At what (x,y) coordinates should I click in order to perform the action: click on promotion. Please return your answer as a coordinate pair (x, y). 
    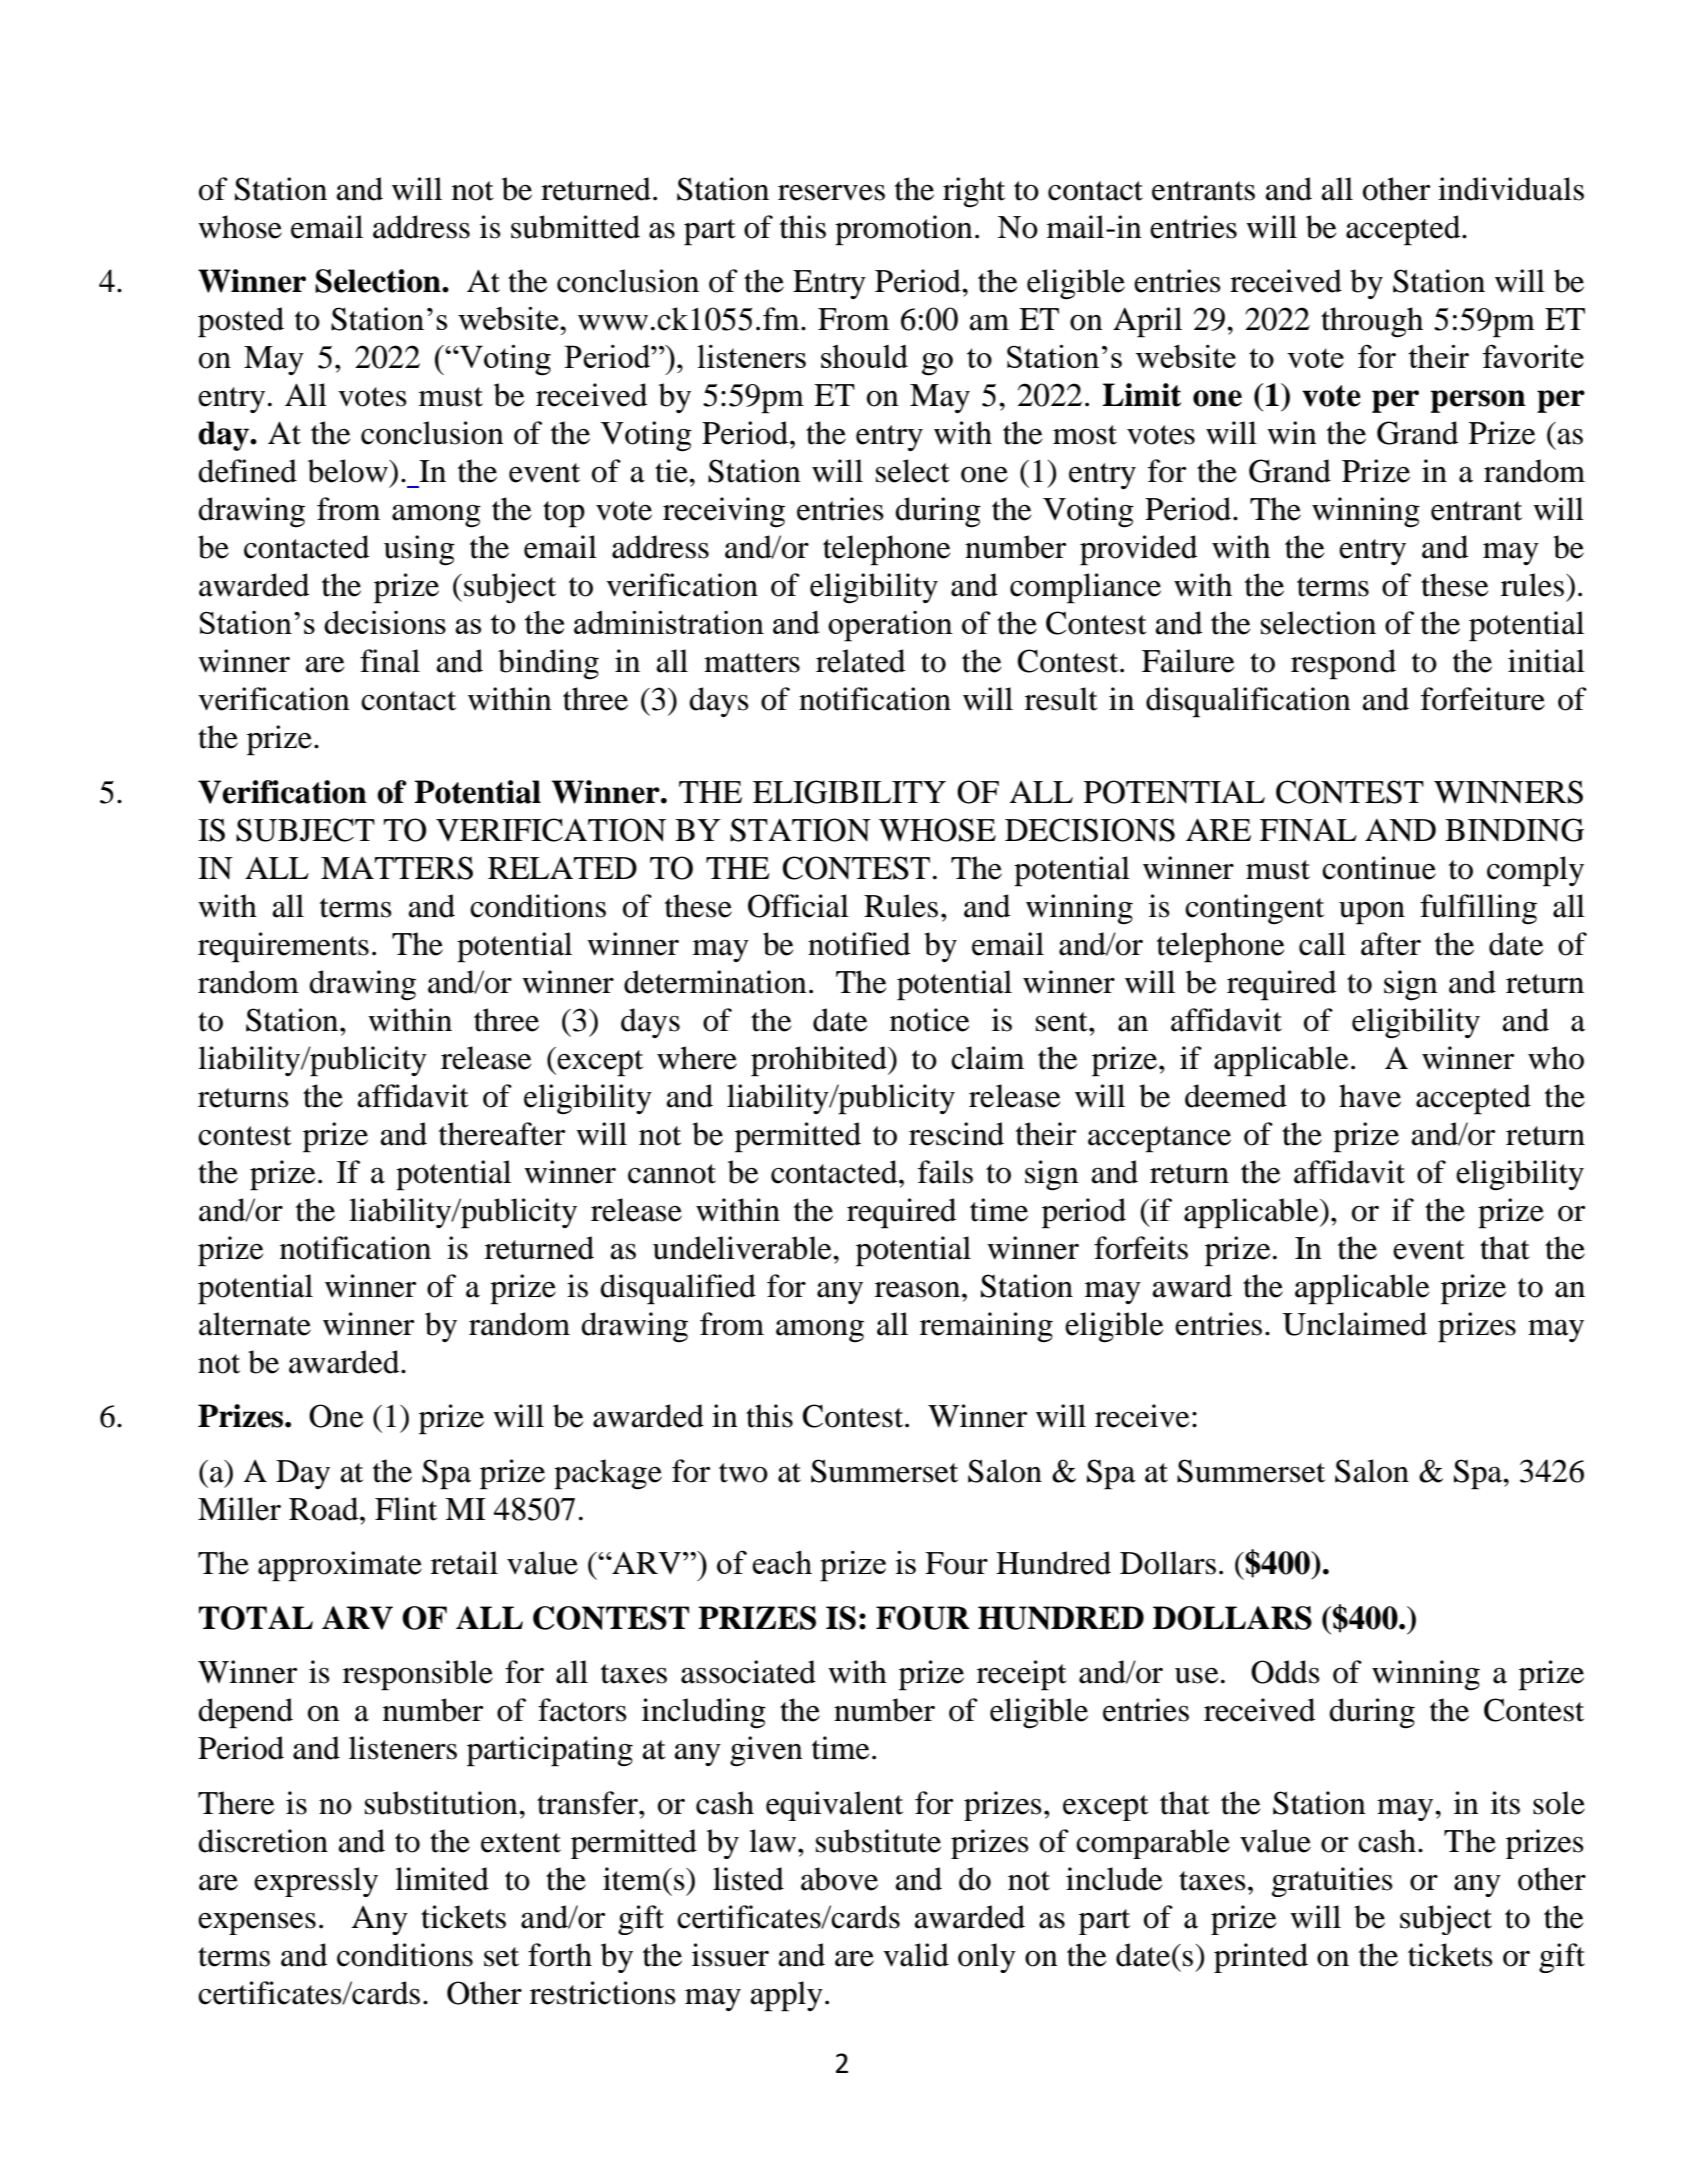
    Looking at the image, I should click on (904, 230).
